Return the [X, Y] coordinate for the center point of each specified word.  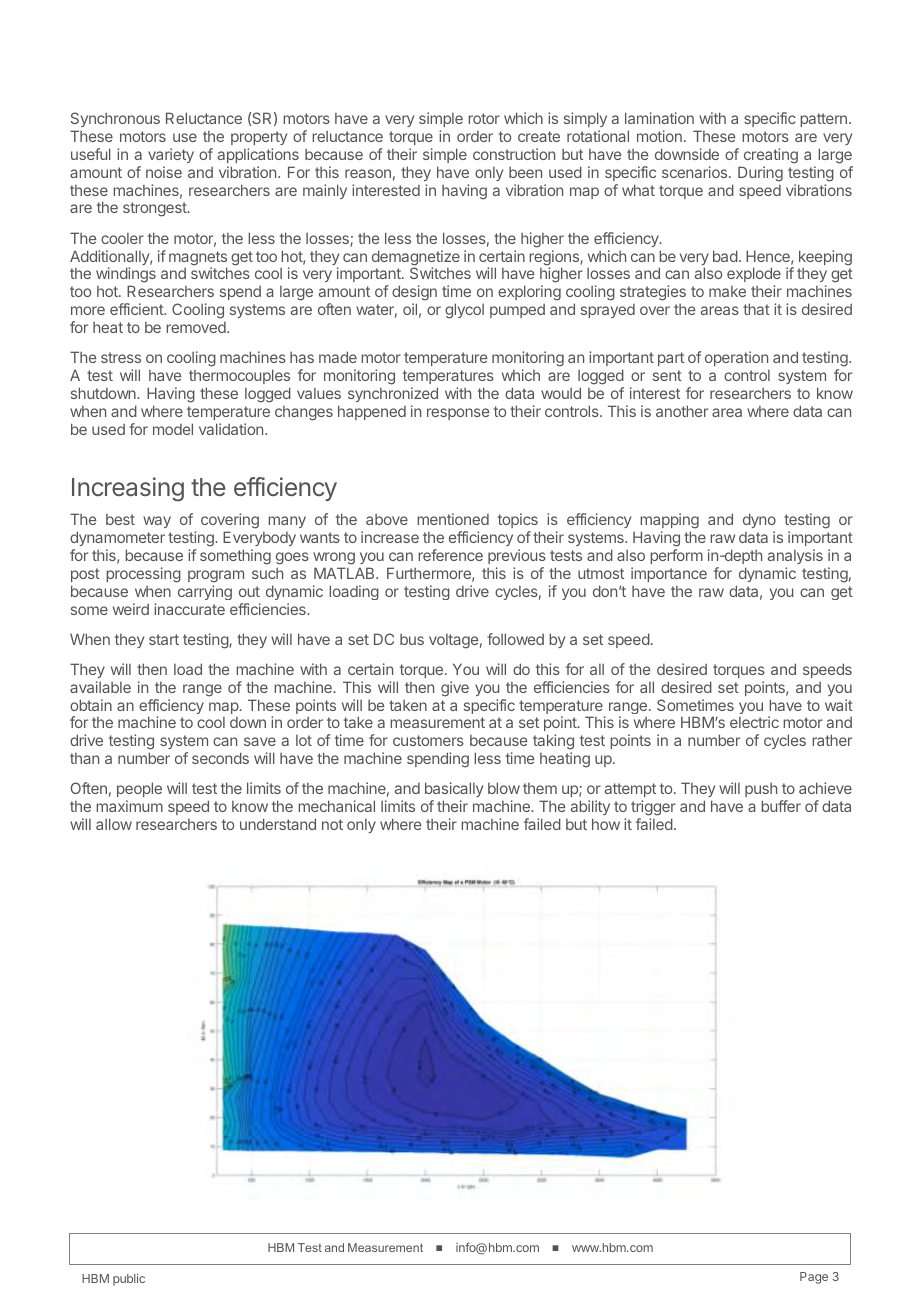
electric [754, 722]
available [100, 687]
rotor [484, 118]
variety [171, 155]
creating [771, 156]
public [129, 1280]
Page [814, 1278]
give [455, 689]
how [606, 824]
